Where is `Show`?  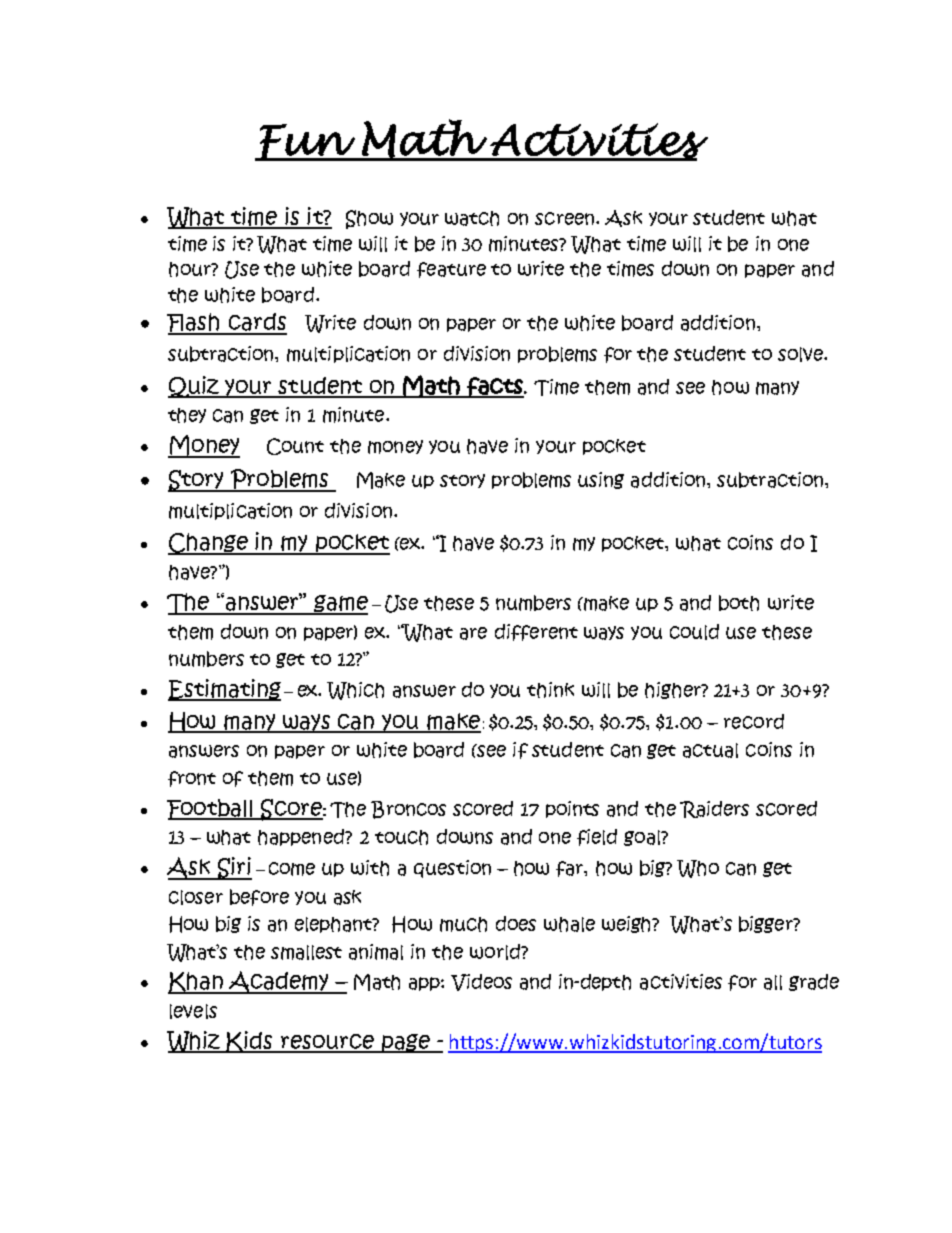
Show is located at coordinates (369, 219).
